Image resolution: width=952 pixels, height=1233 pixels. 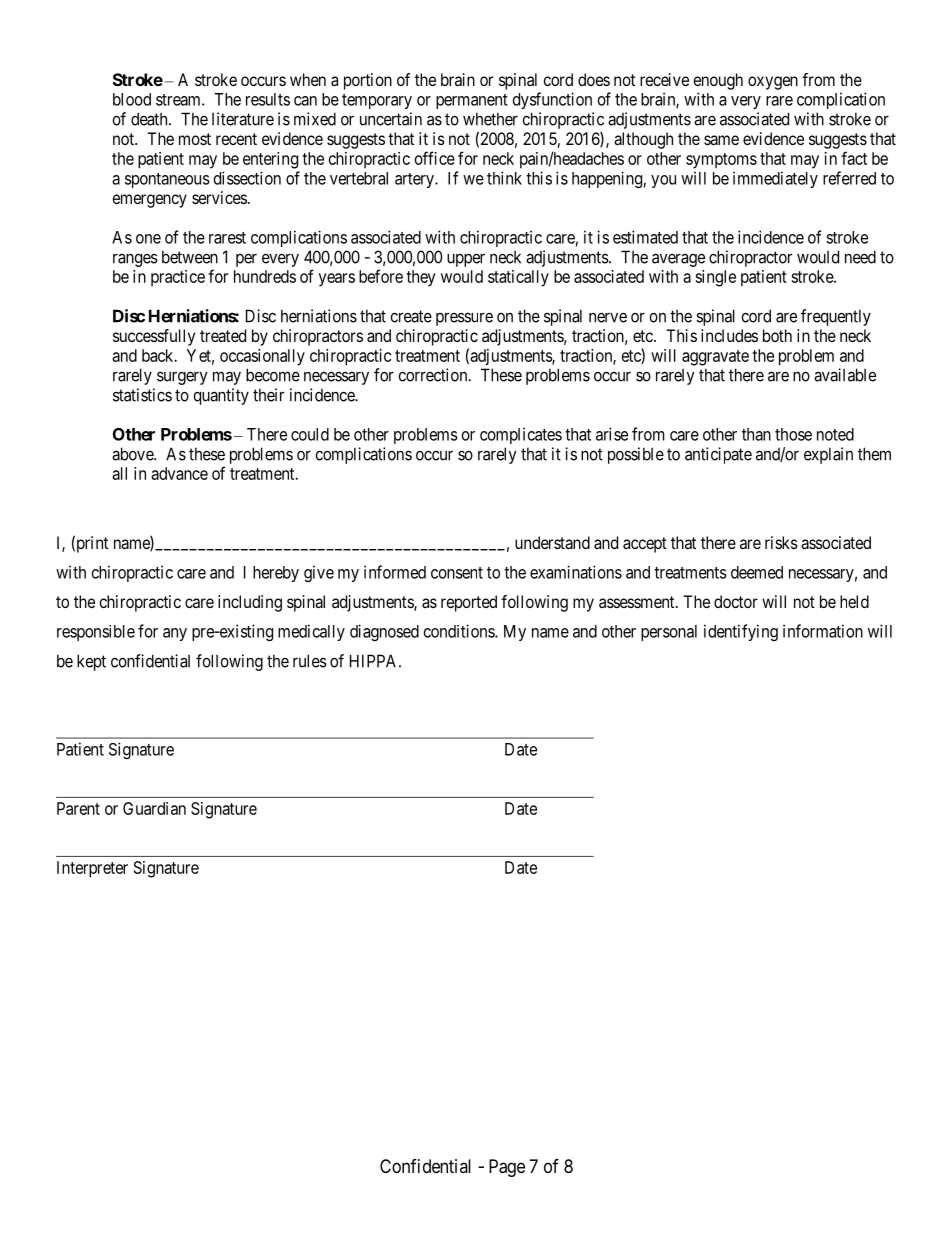 I want to click on permanent, so click(x=472, y=101).
